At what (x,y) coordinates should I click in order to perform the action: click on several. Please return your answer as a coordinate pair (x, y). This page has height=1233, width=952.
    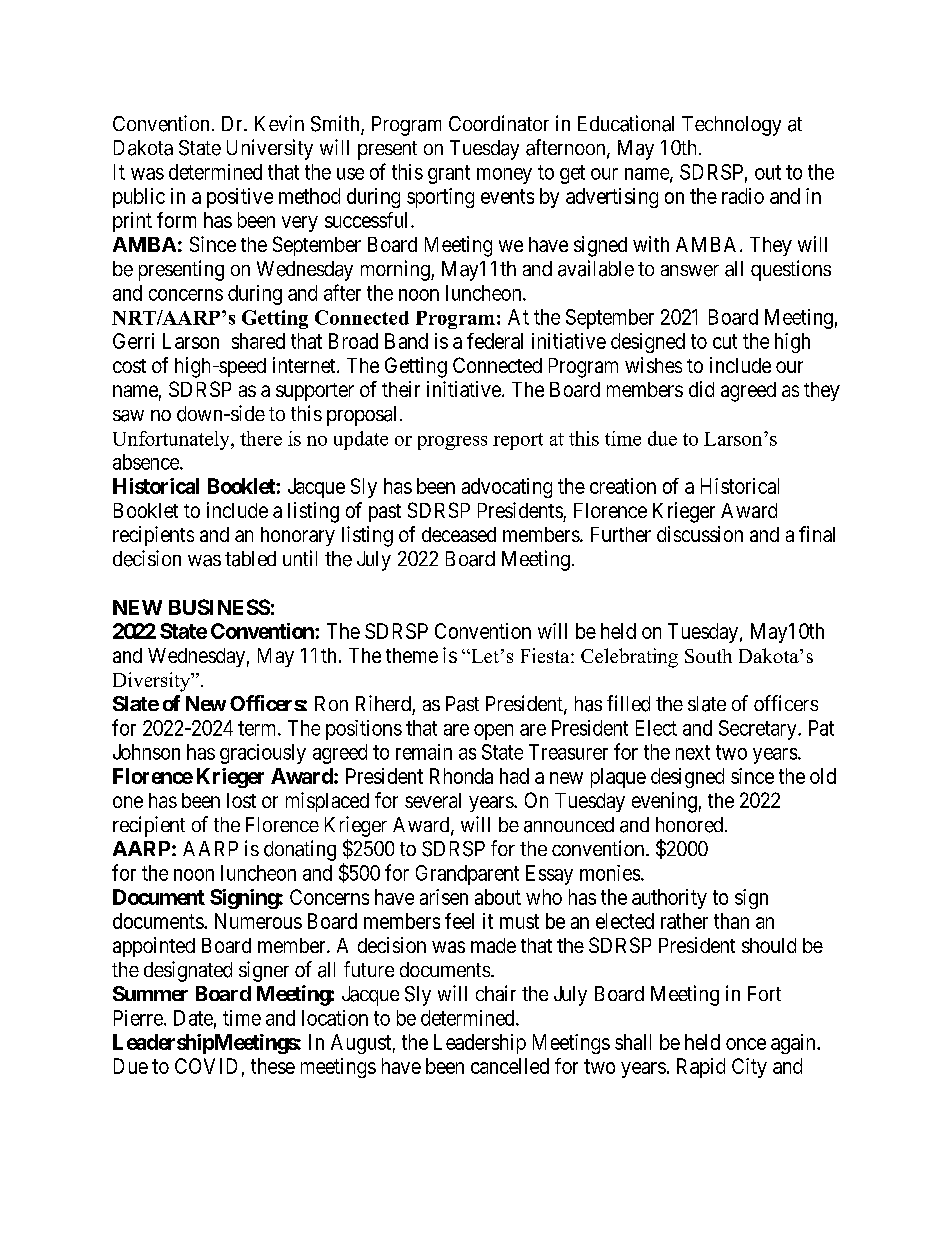
    Looking at the image, I should click on (433, 800).
